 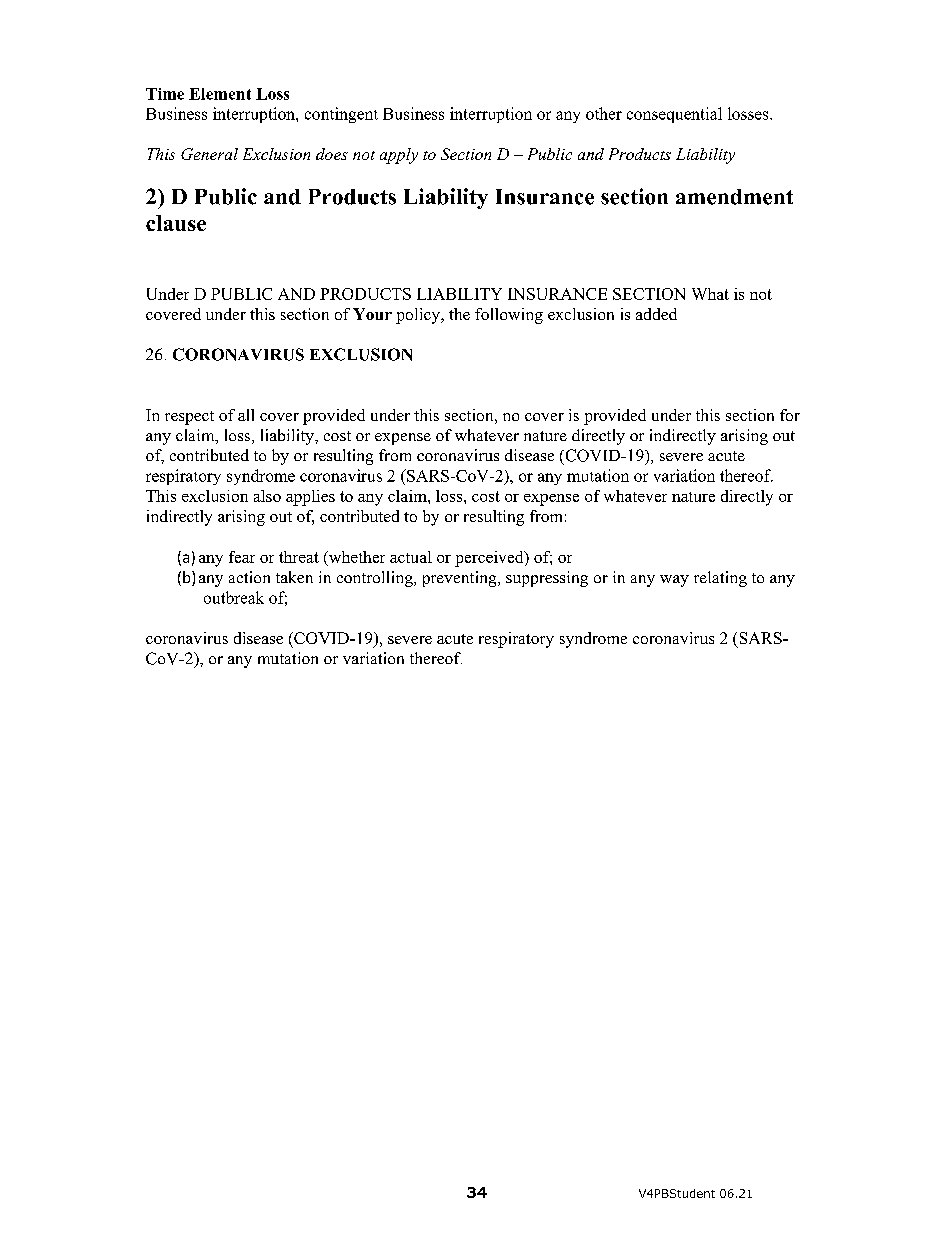 What do you see at coordinates (372, 314) in the page?
I see `Your` at bounding box center [372, 314].
